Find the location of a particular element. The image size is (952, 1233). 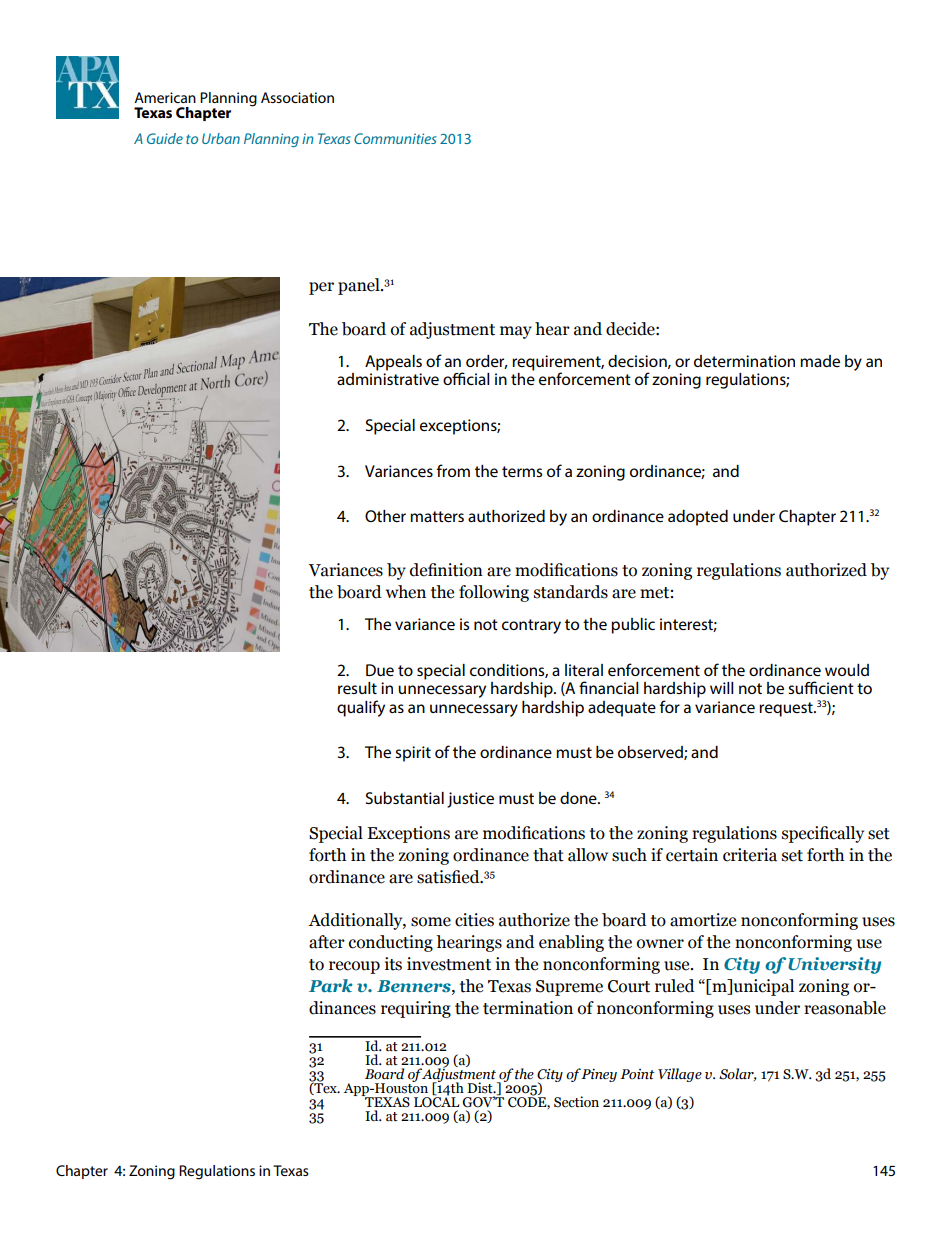

Communities is located at coordinates (395, 138).
